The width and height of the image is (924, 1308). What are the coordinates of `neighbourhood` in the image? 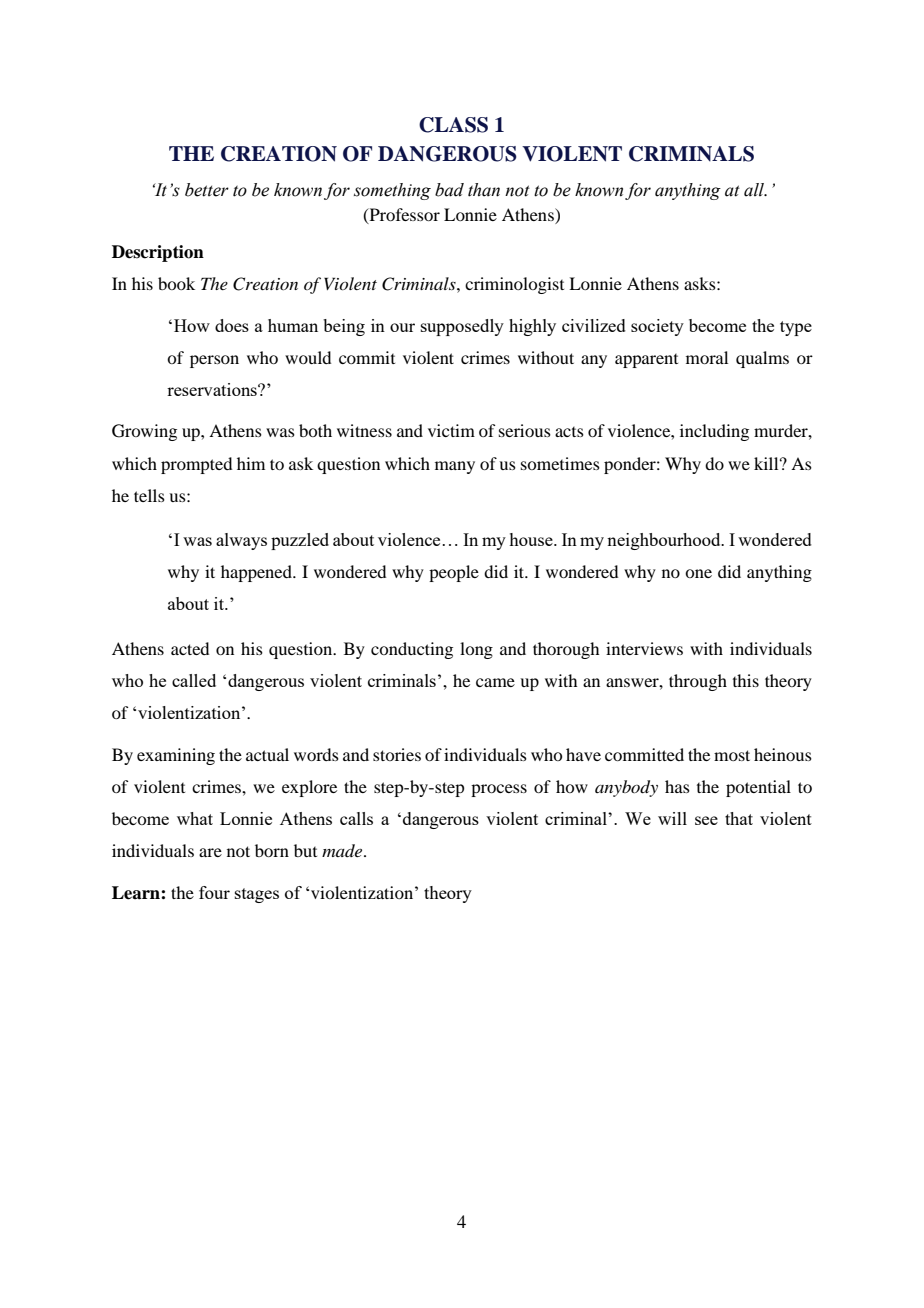 It's located at (665, 541).
